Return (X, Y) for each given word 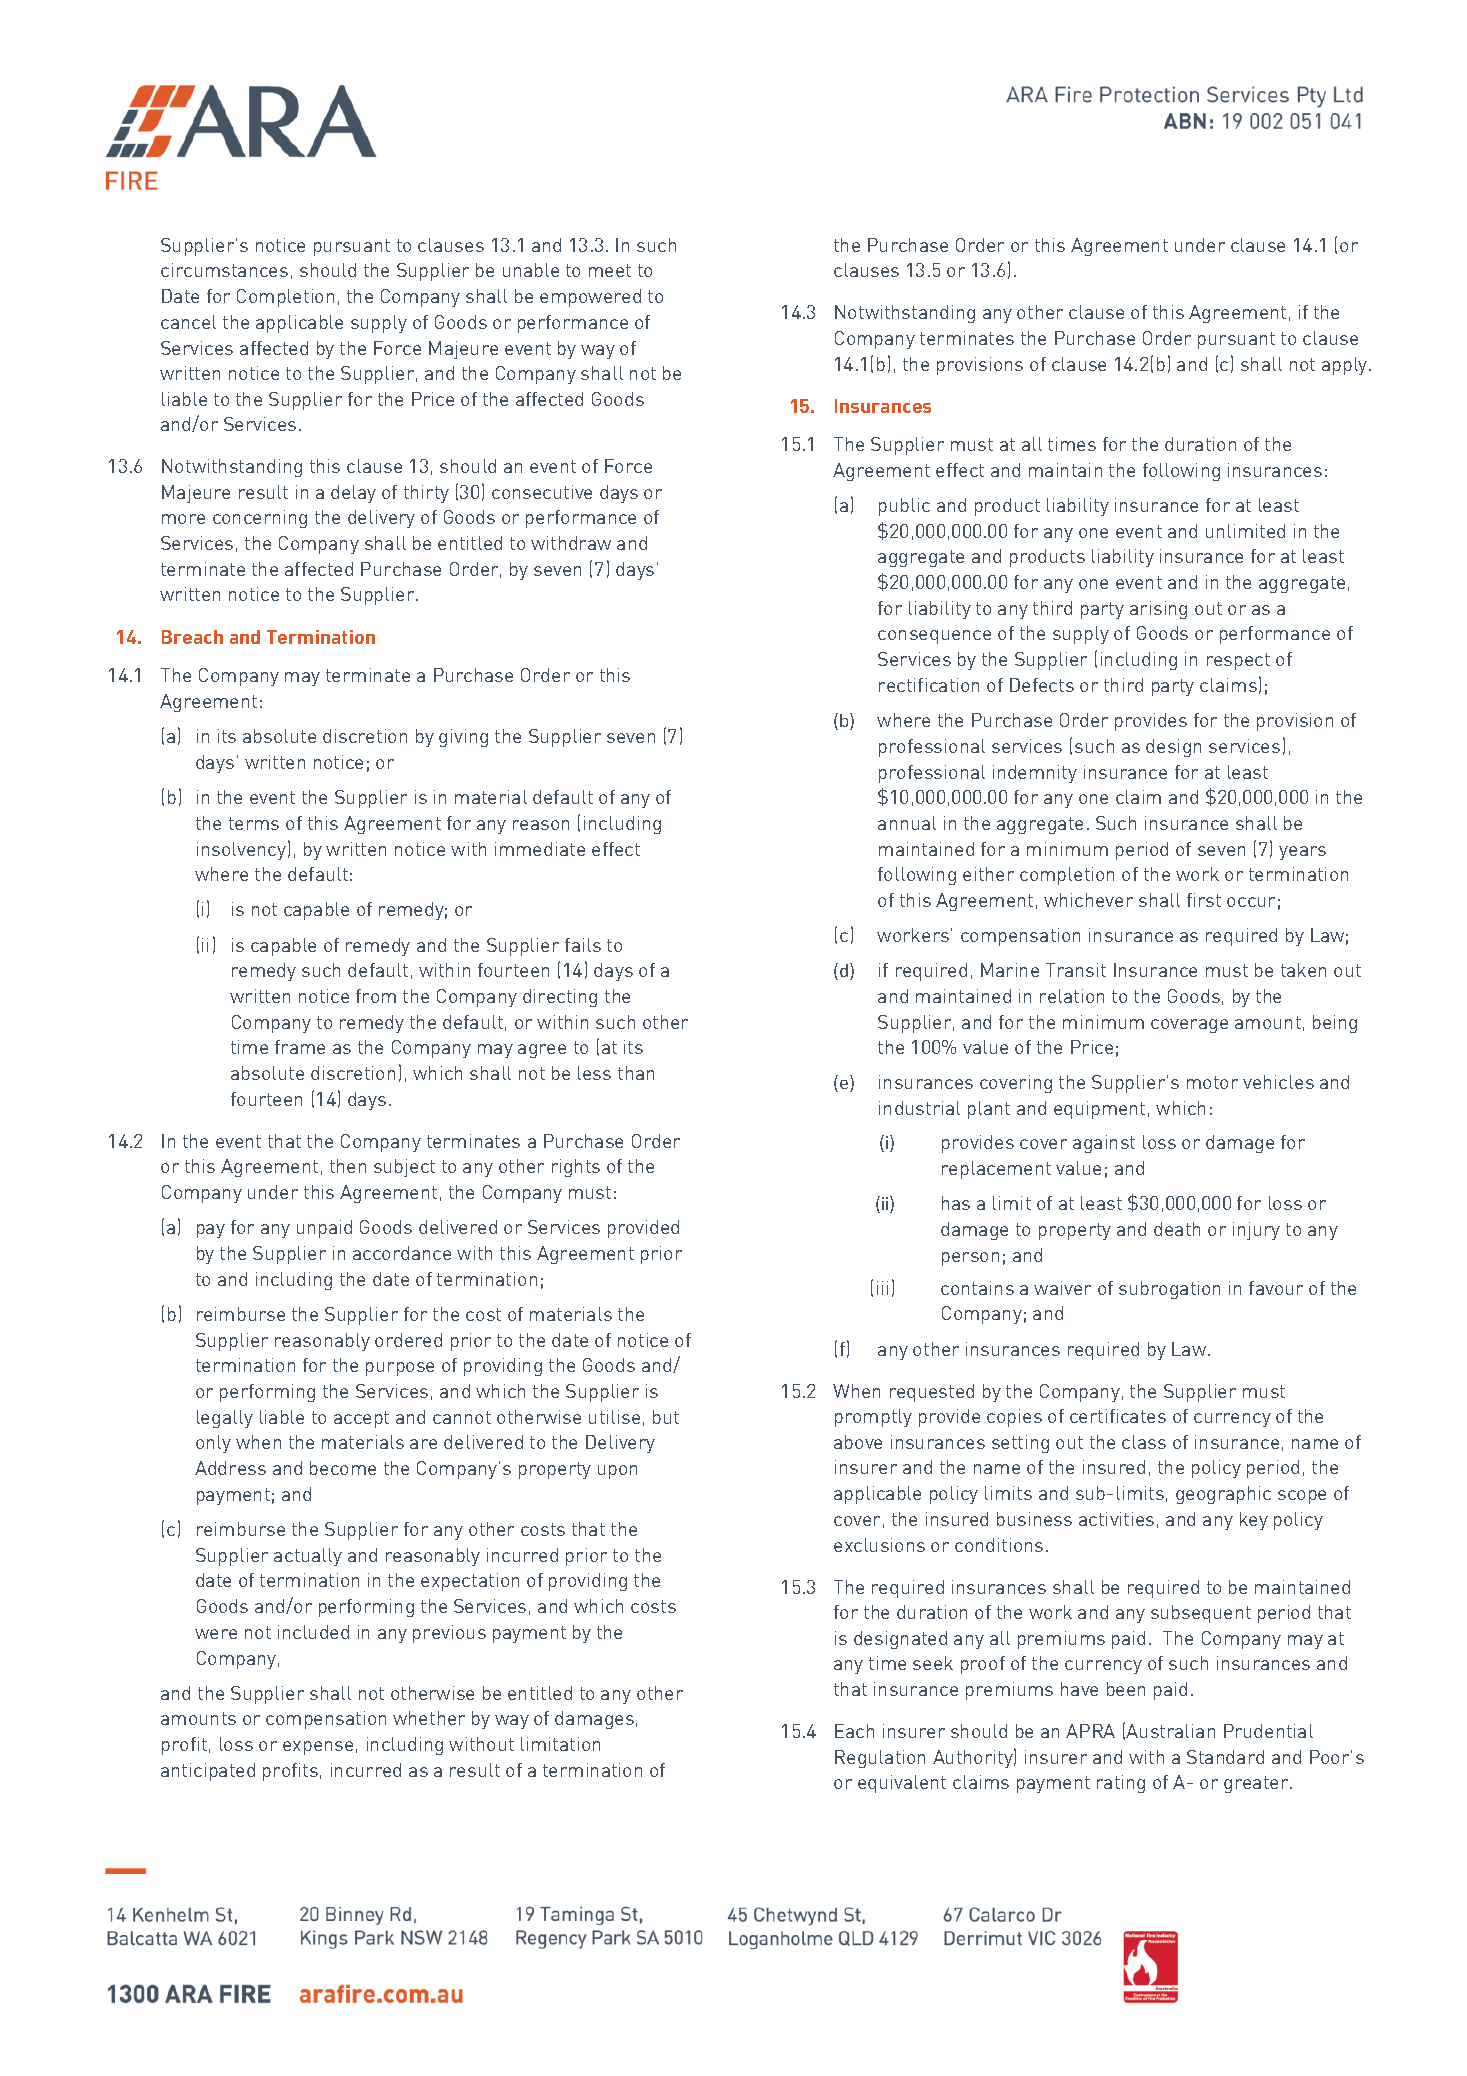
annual (907, 823)
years (1302, 853)
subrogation (1169, 1290)
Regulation (880, 1759)
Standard (1225, 1757)
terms (254, 823)
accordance (402, 1253)
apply (1346, 366)
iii (882, 1288)
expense (318, 1748)
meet (610, 270)
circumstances (224, 270)
